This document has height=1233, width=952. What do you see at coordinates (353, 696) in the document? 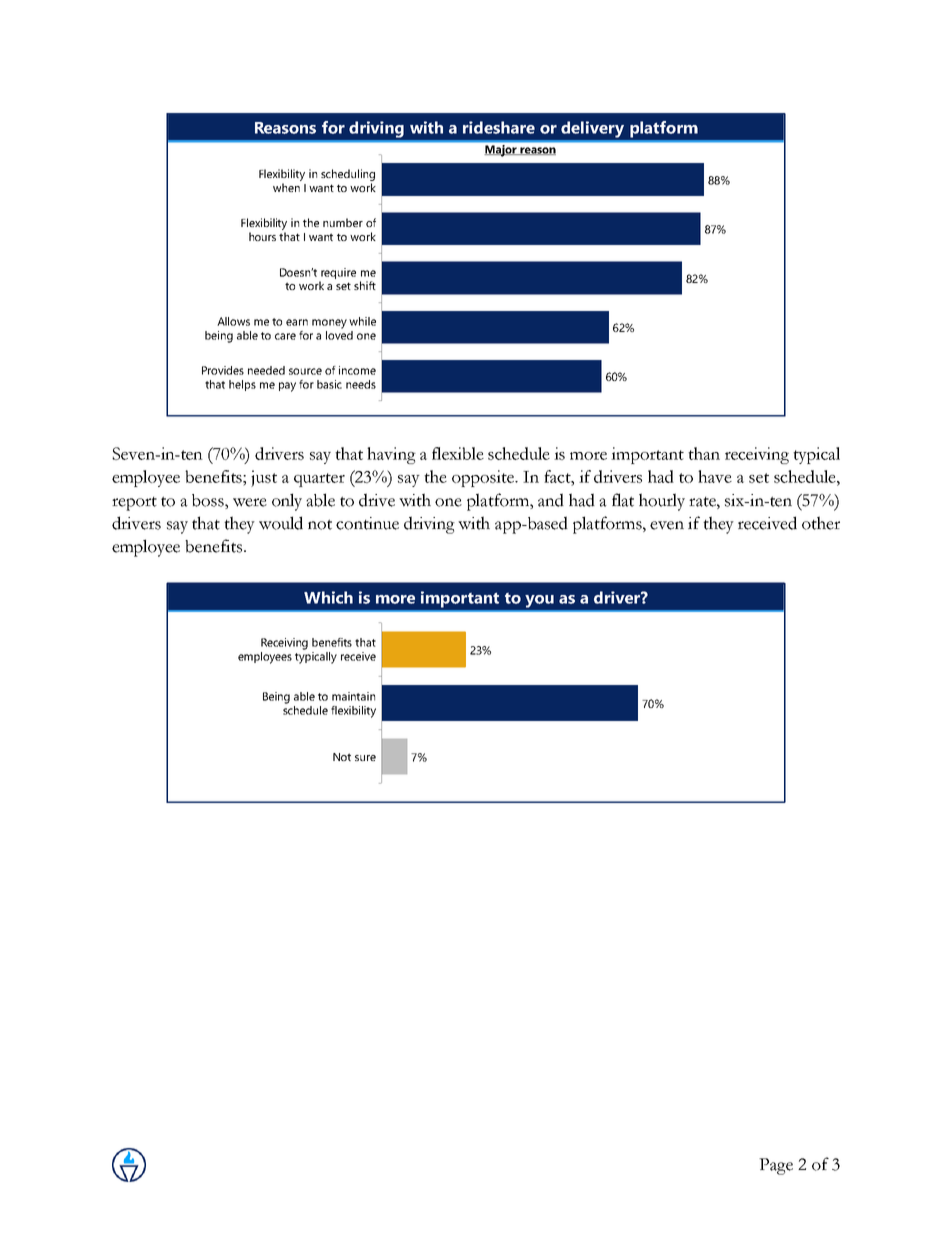
I see `maintain` at bounding box center [353, 696].
